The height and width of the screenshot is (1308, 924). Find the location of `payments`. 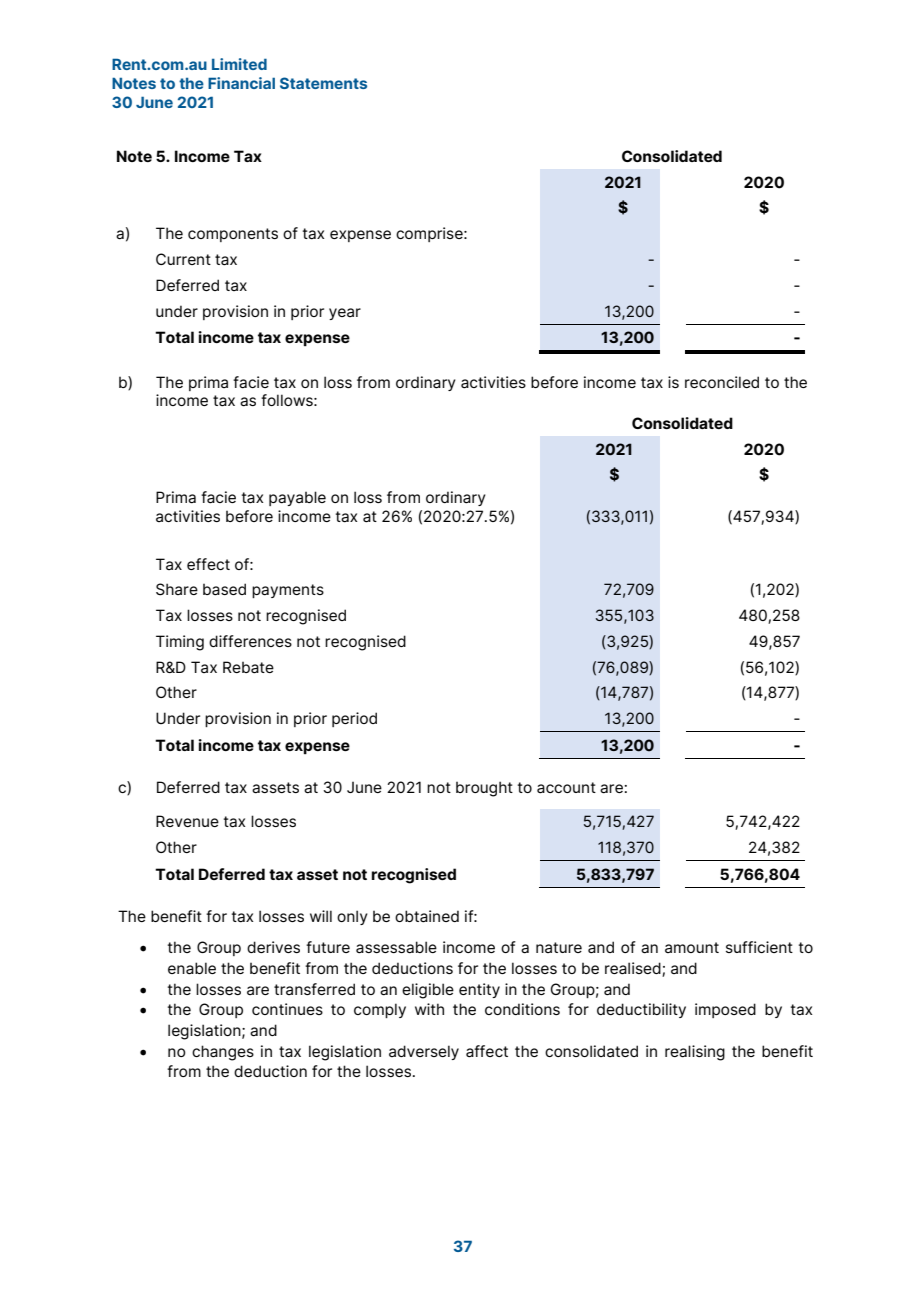

payments is located at coordinates (288, 591).
